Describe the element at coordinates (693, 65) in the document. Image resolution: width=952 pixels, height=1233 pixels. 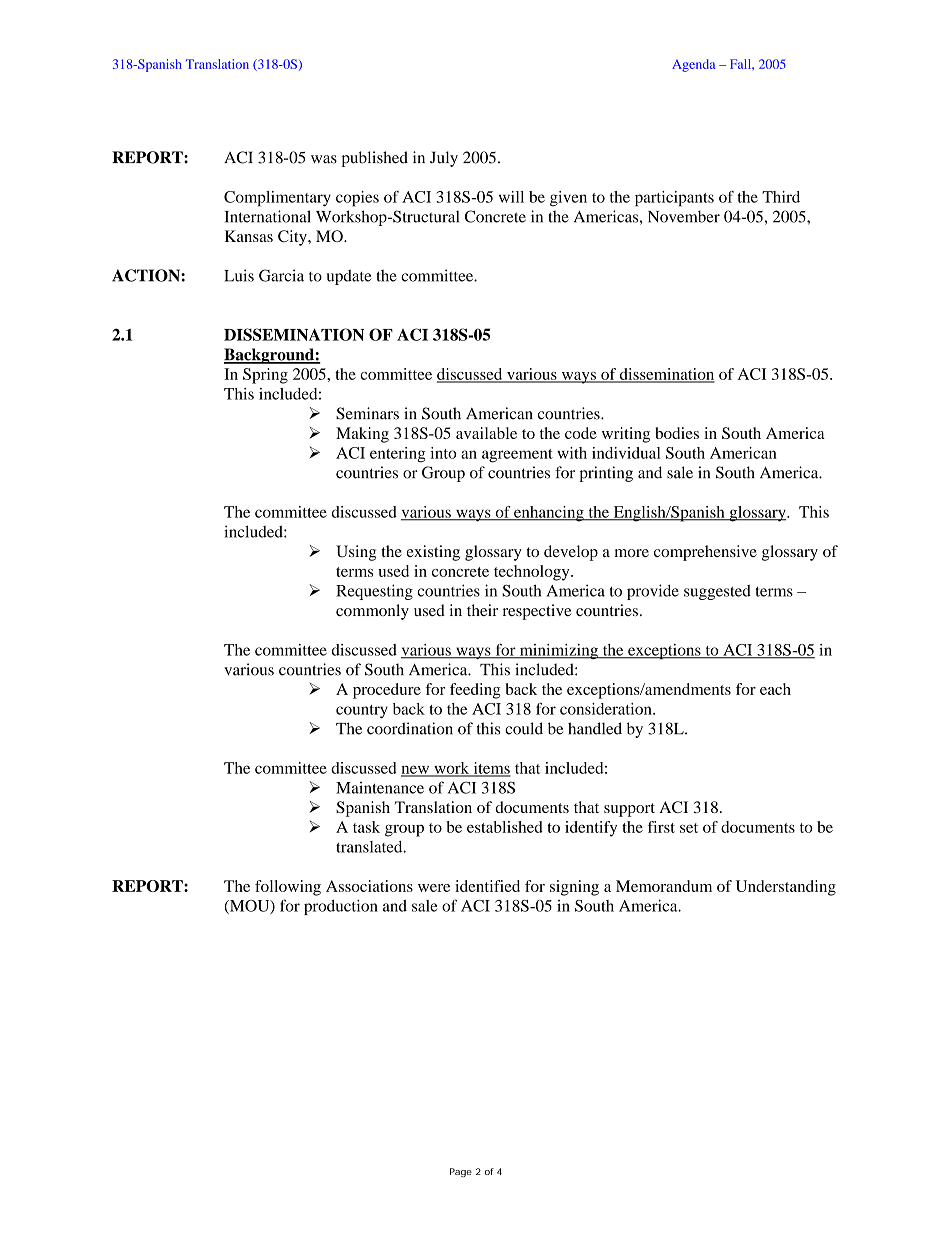
I see `Agenda` at that location.
